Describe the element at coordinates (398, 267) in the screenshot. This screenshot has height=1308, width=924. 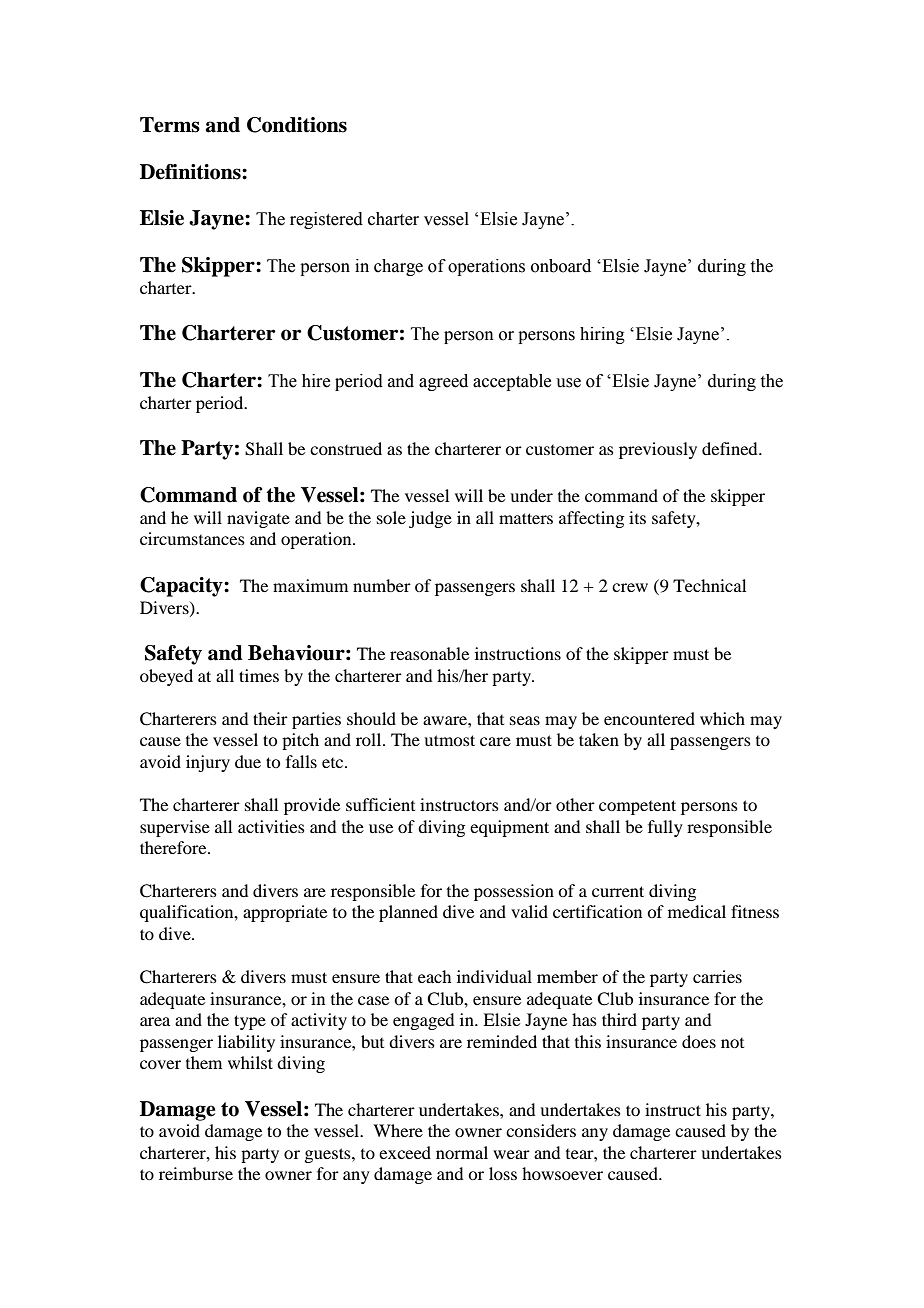
I see `charge` at that location.
